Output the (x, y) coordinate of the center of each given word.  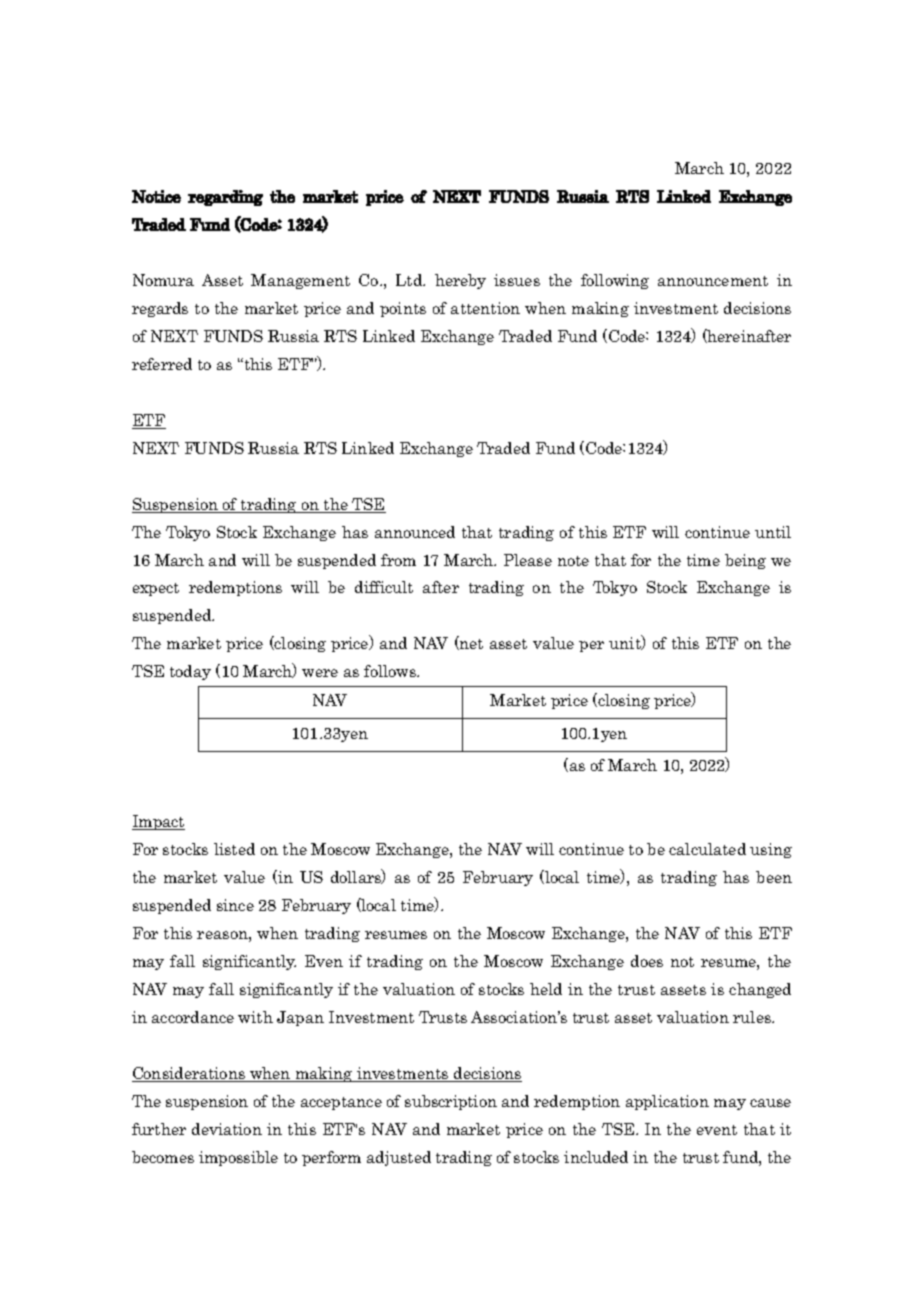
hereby (460, 281)
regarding (225, 198)
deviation (227, 1129)
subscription (451, 1102)
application (667, 1102)
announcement (713, 281)
